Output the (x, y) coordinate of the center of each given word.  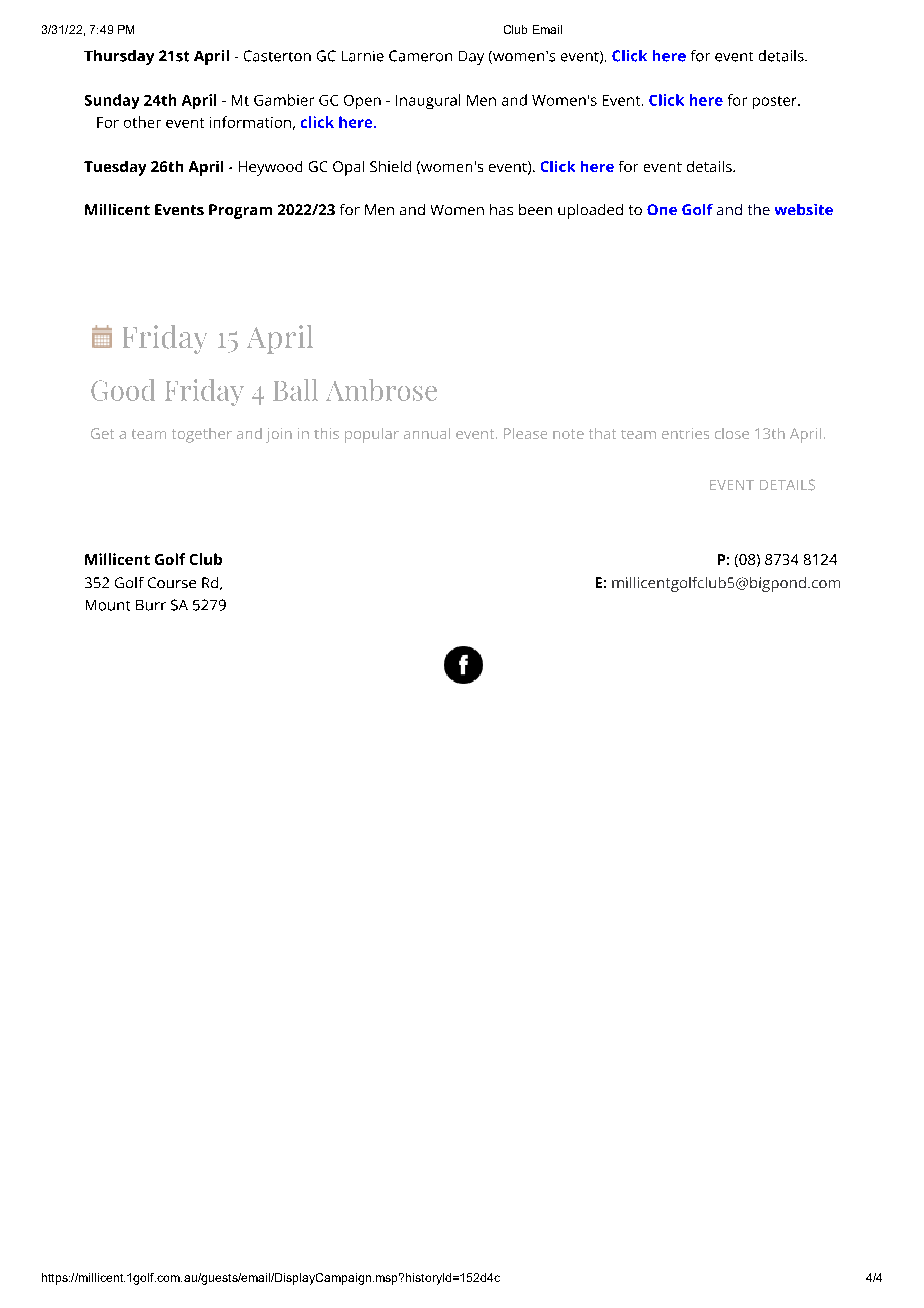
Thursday (119, 57)
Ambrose (381, 390)
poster (776, 102)
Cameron (420, 56)
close (732, 433)
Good (123, 390)
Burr (151, 605)
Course (172, 582)
